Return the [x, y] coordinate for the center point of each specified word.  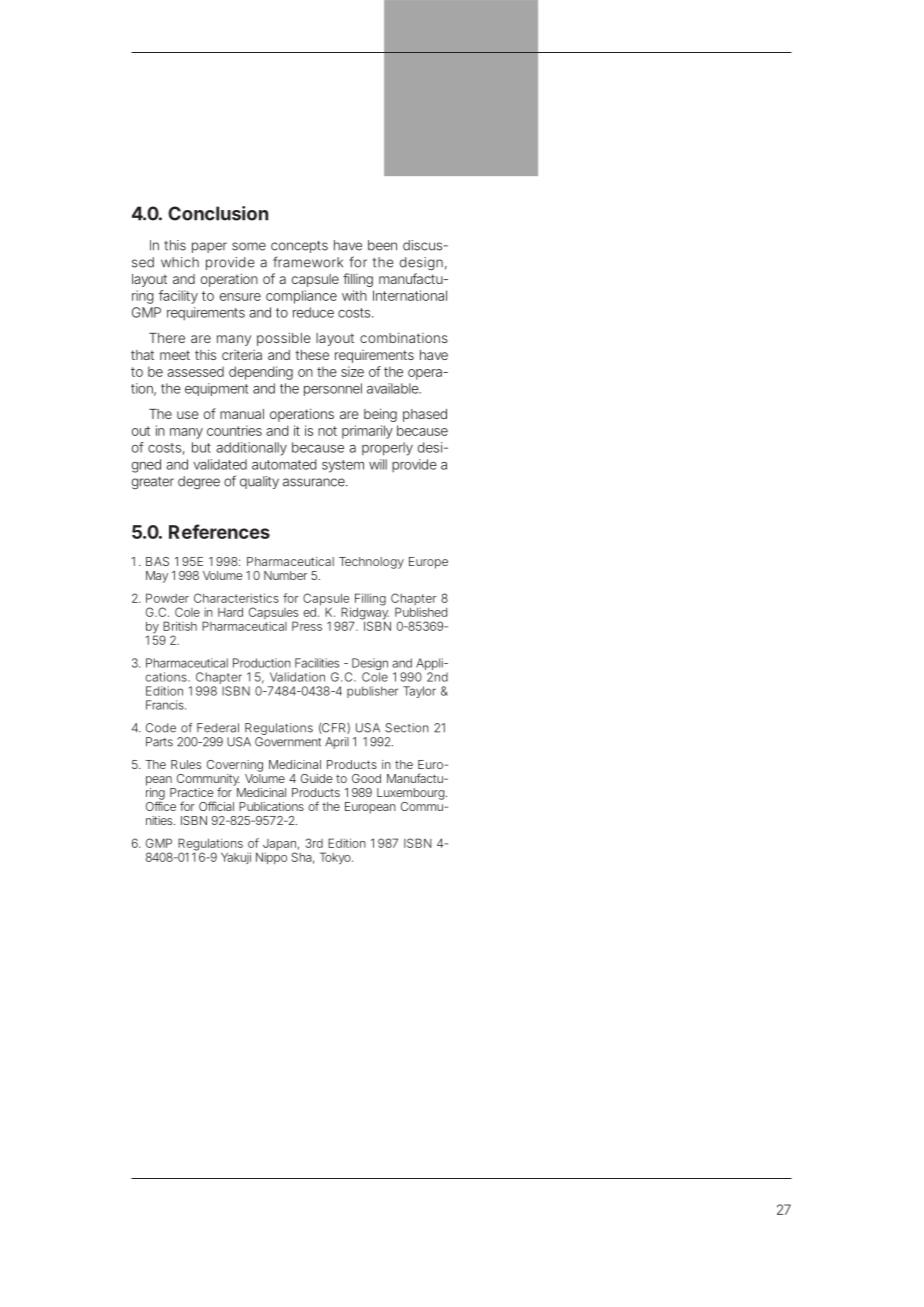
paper [209, 247]
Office [161, 806]
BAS [157, 561]
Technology [371, 563]
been [382, 245]
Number [285, 575]
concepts [299, 247]
